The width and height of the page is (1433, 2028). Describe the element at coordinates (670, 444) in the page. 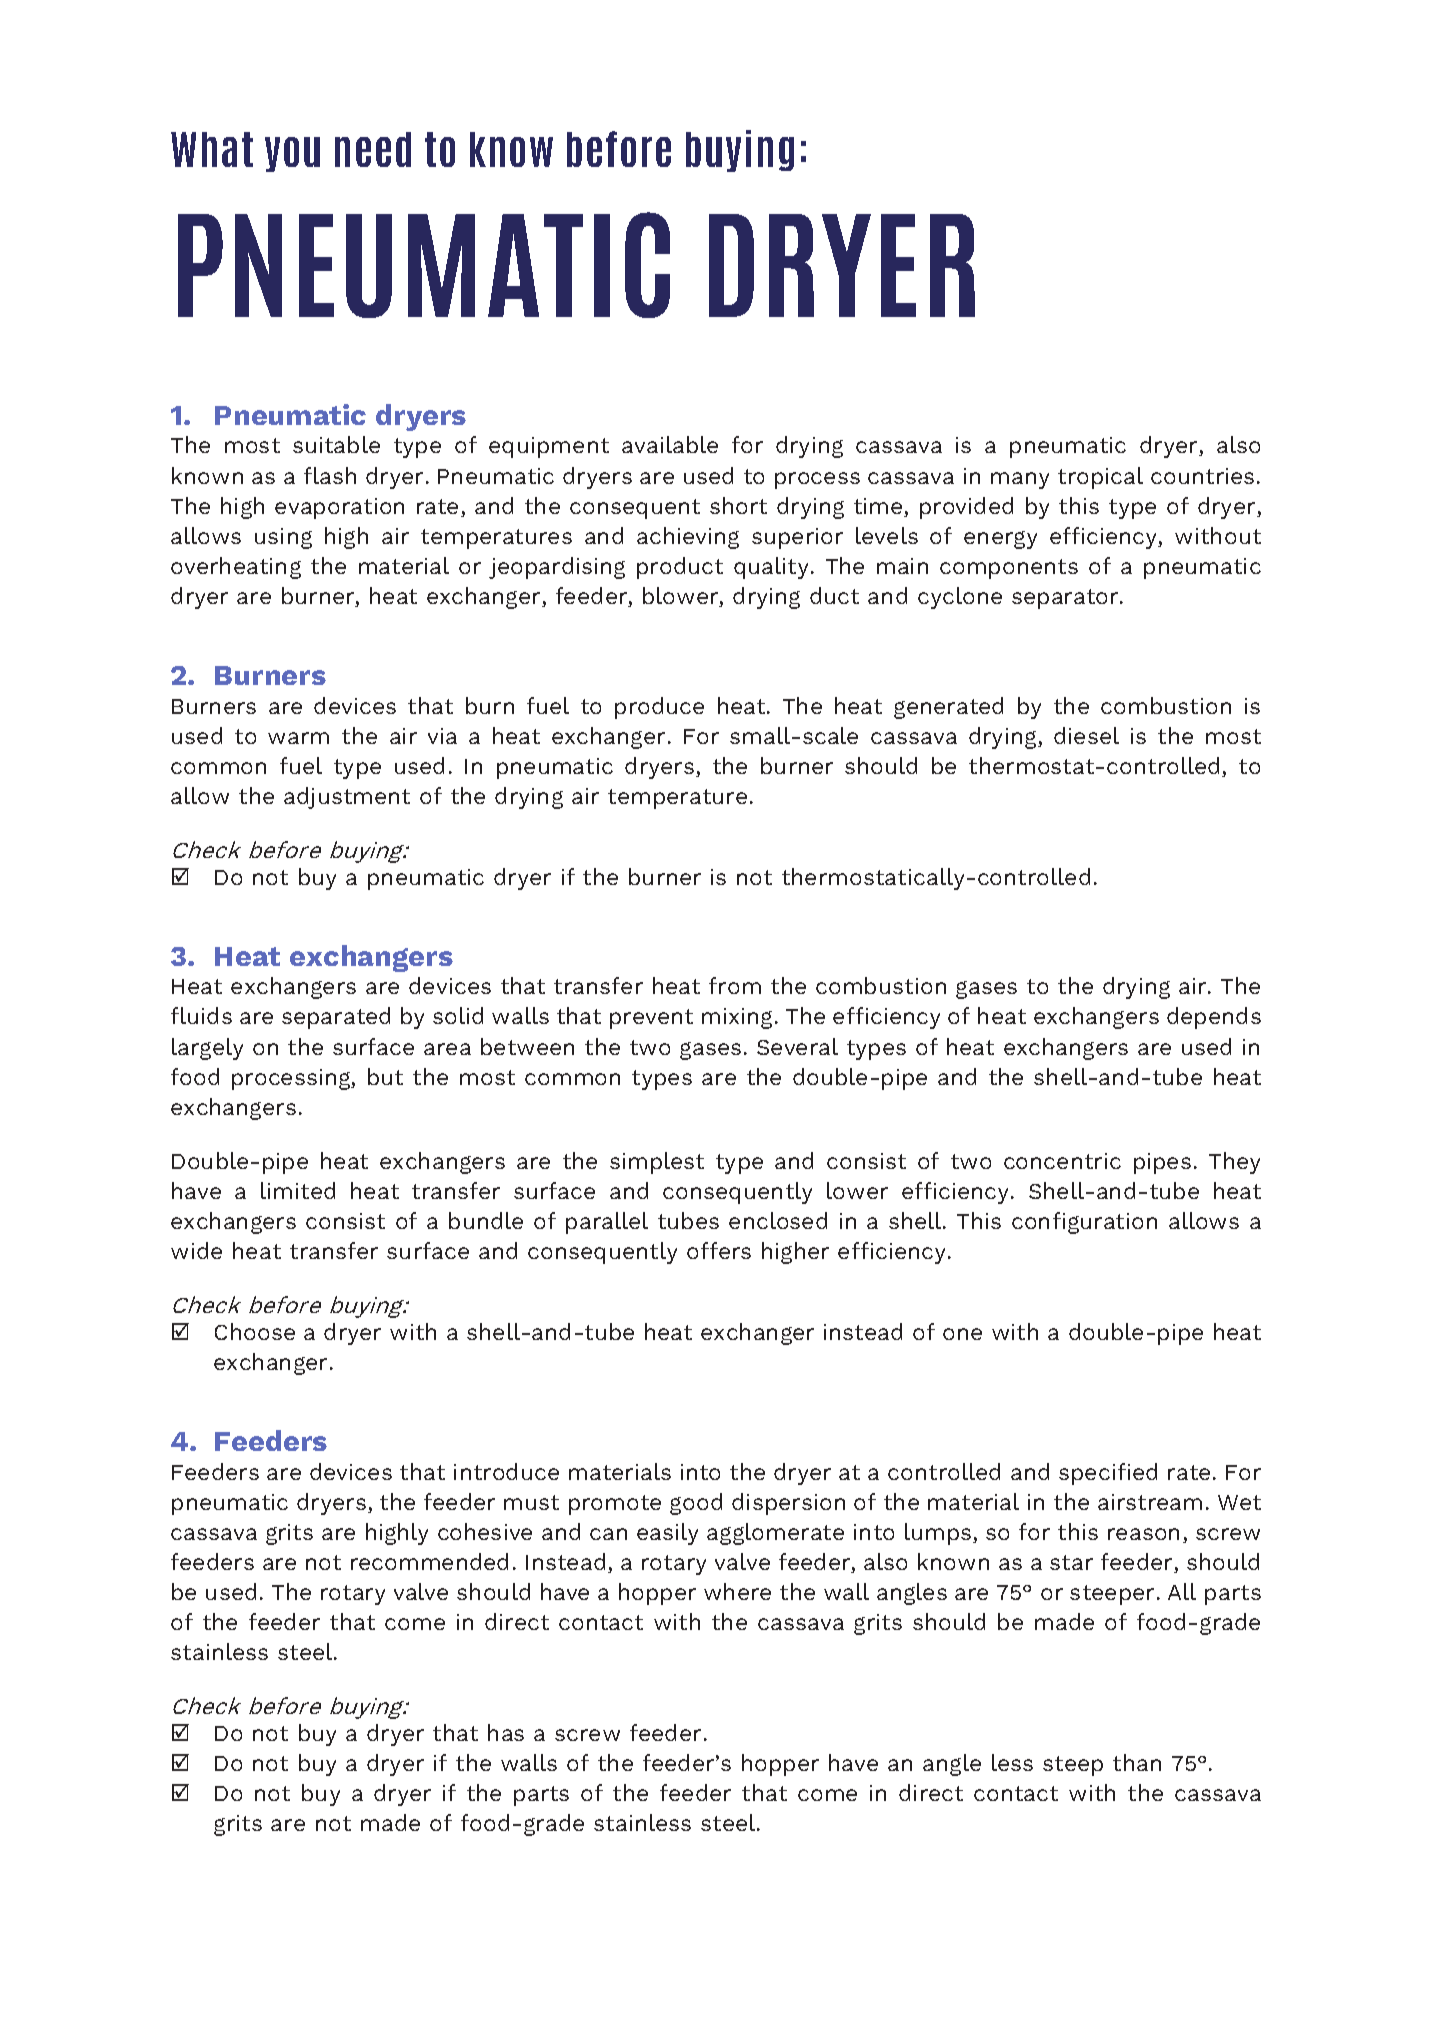

I see `available` at that location.
